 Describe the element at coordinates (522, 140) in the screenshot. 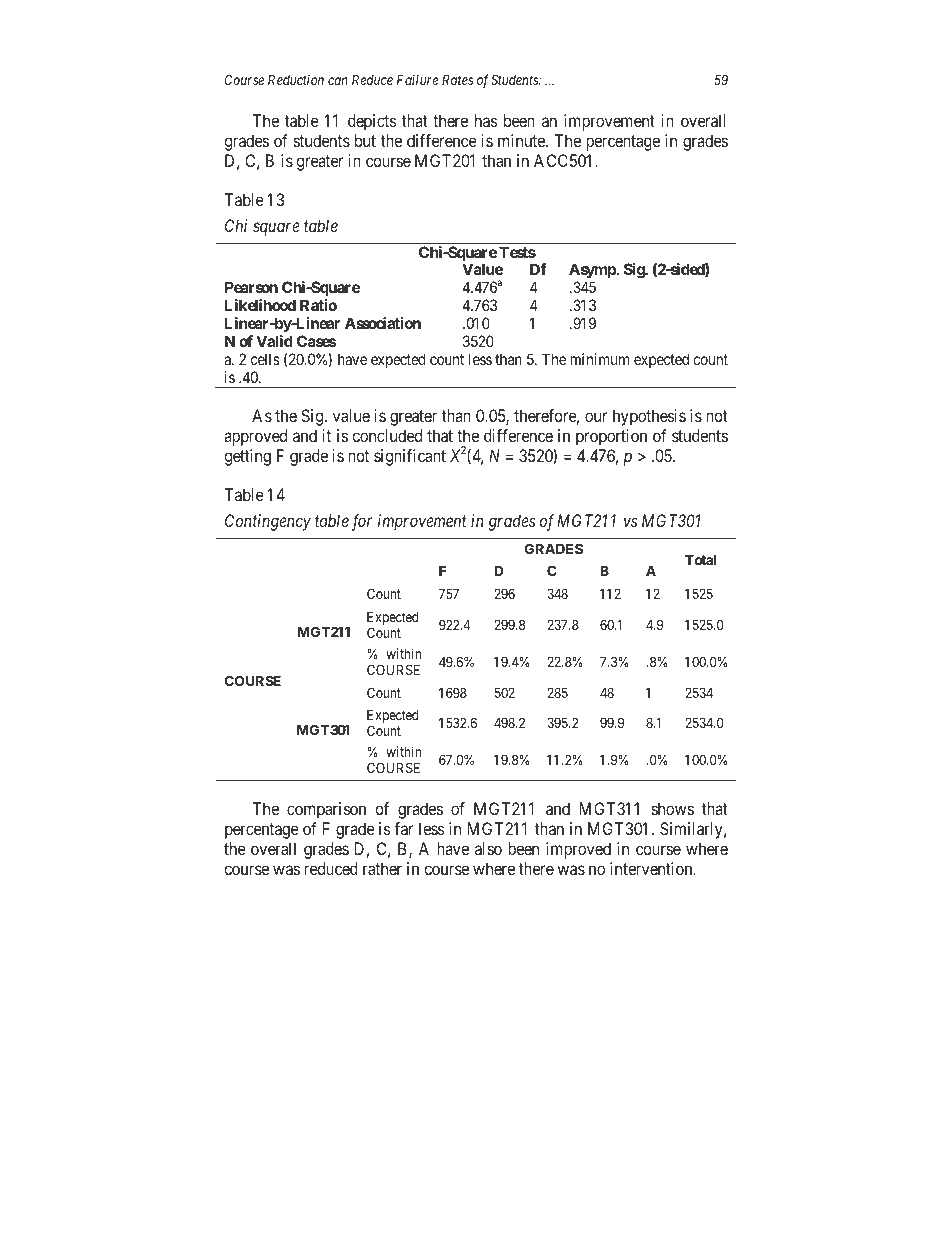

I see `minute` at that location.
